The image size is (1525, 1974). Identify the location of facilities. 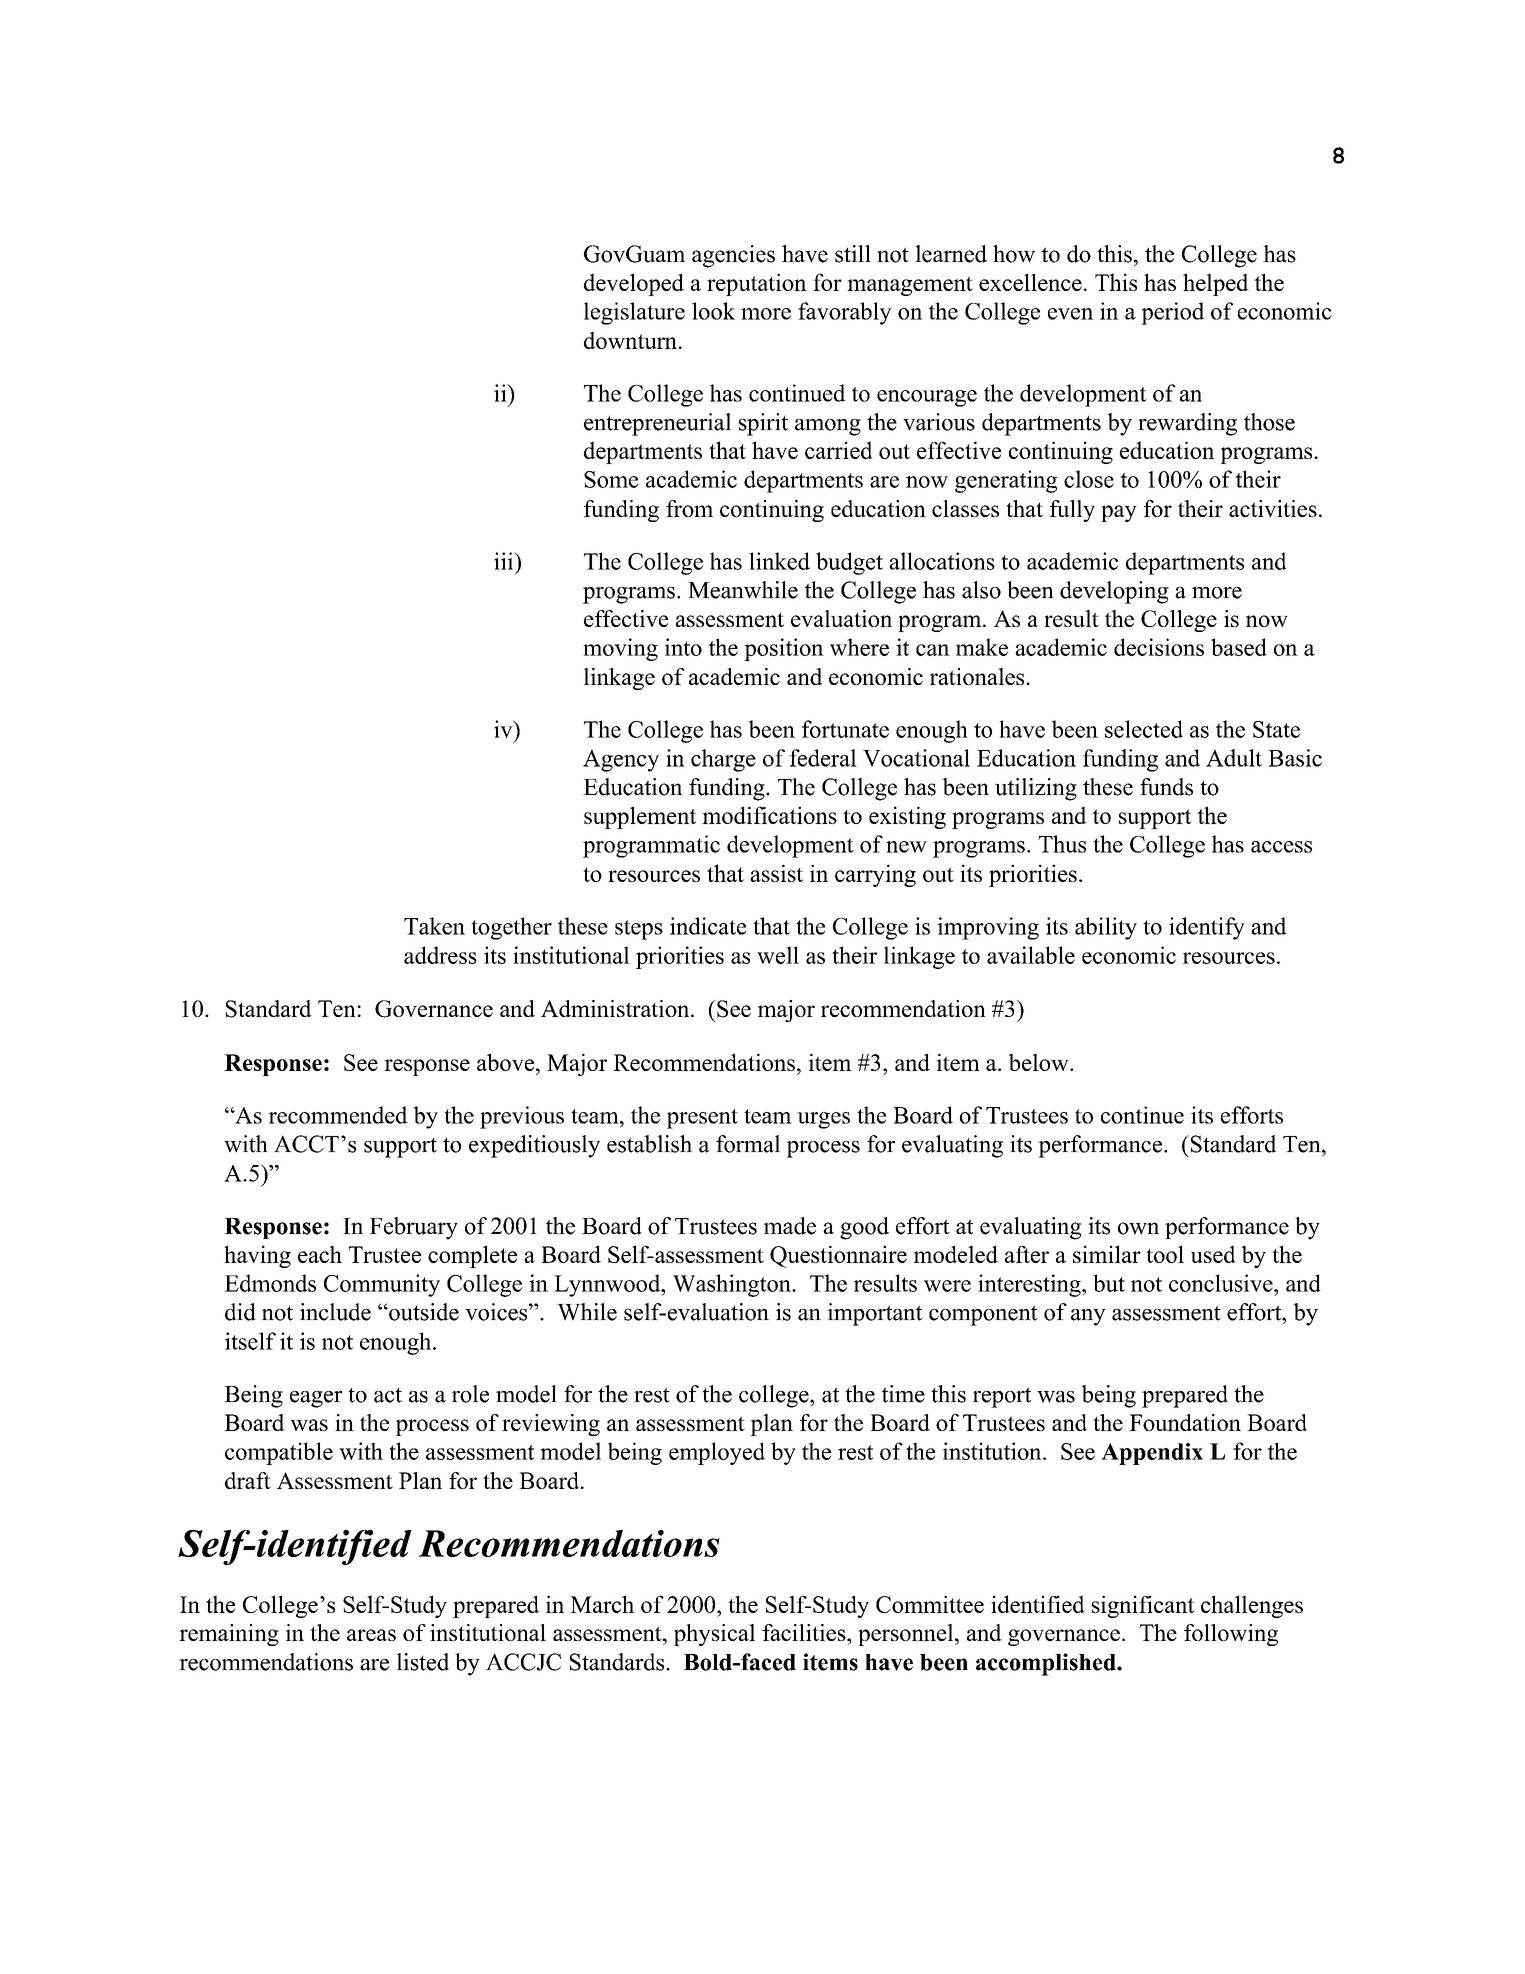
(805, 1632).
